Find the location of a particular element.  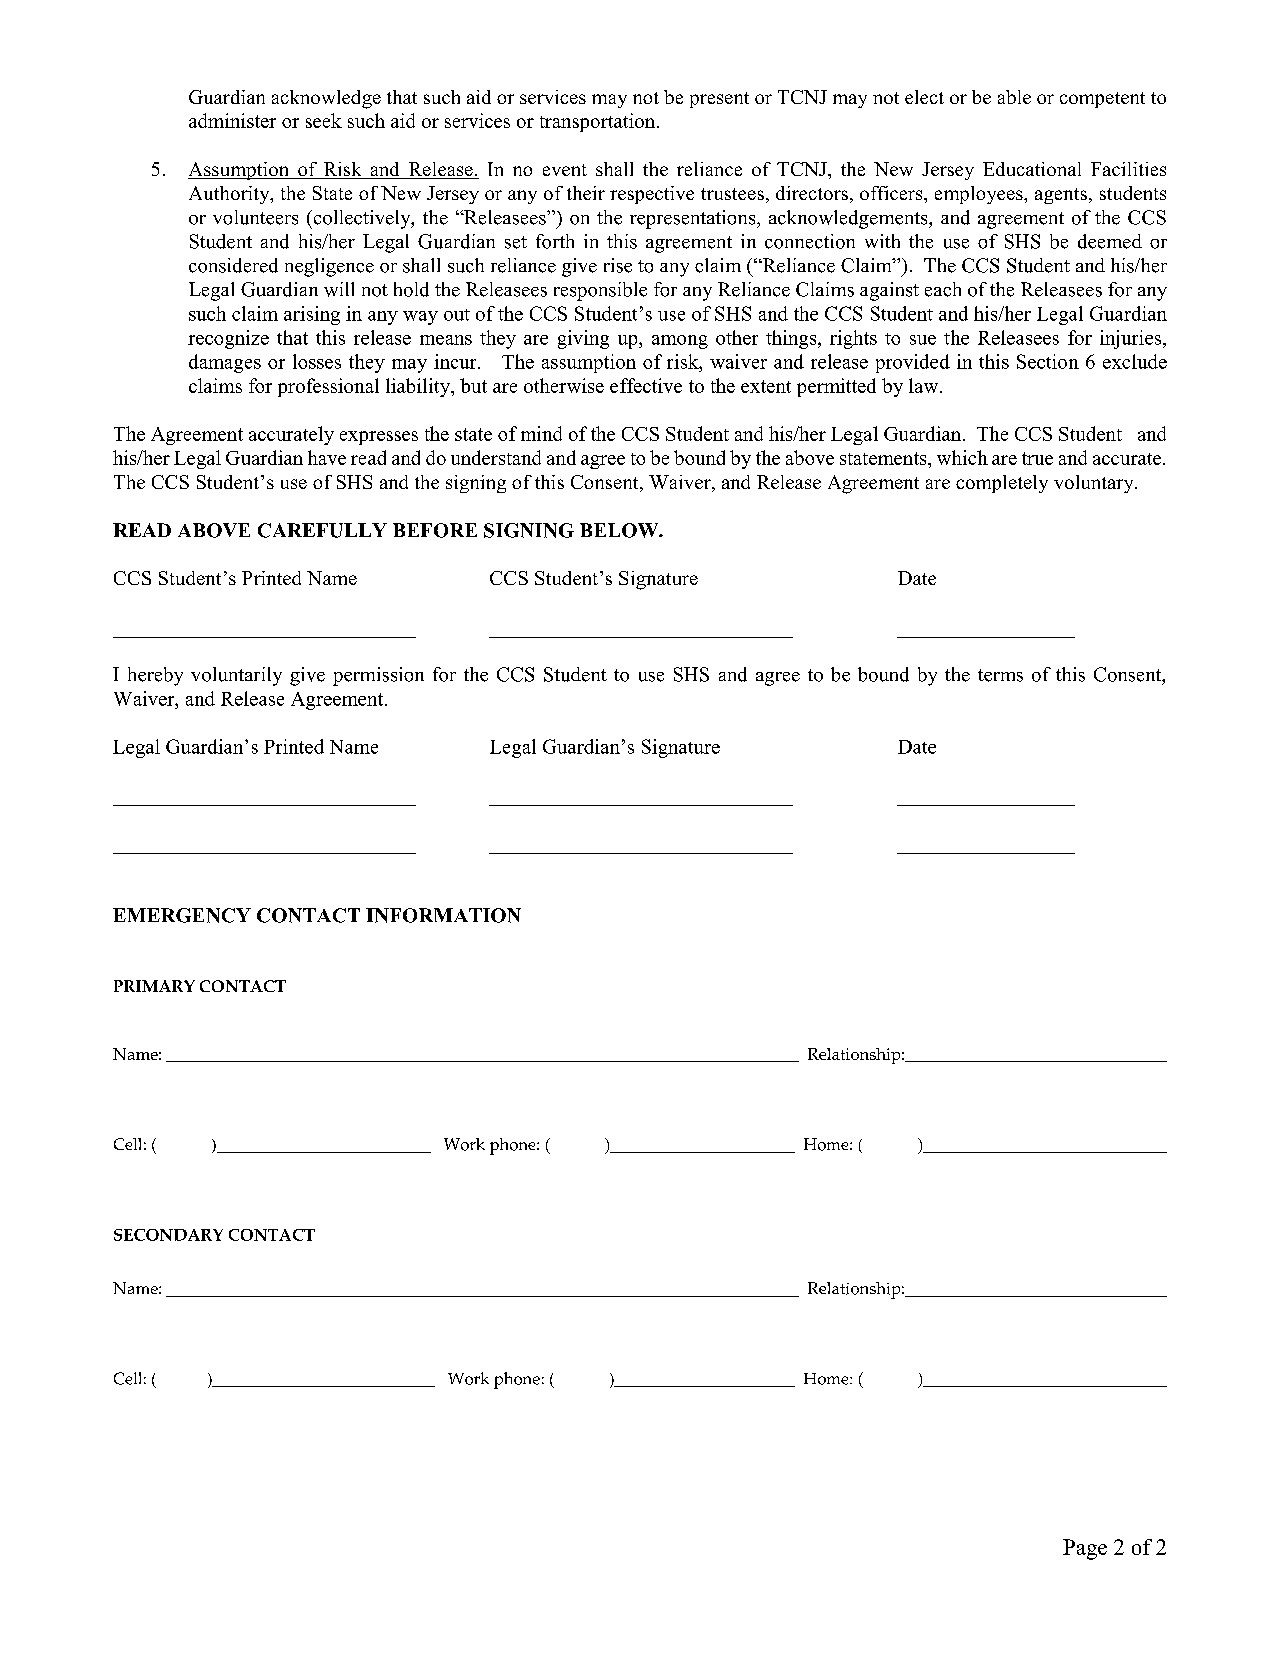

SECONDARY is located at coordinates (168, 1235).
